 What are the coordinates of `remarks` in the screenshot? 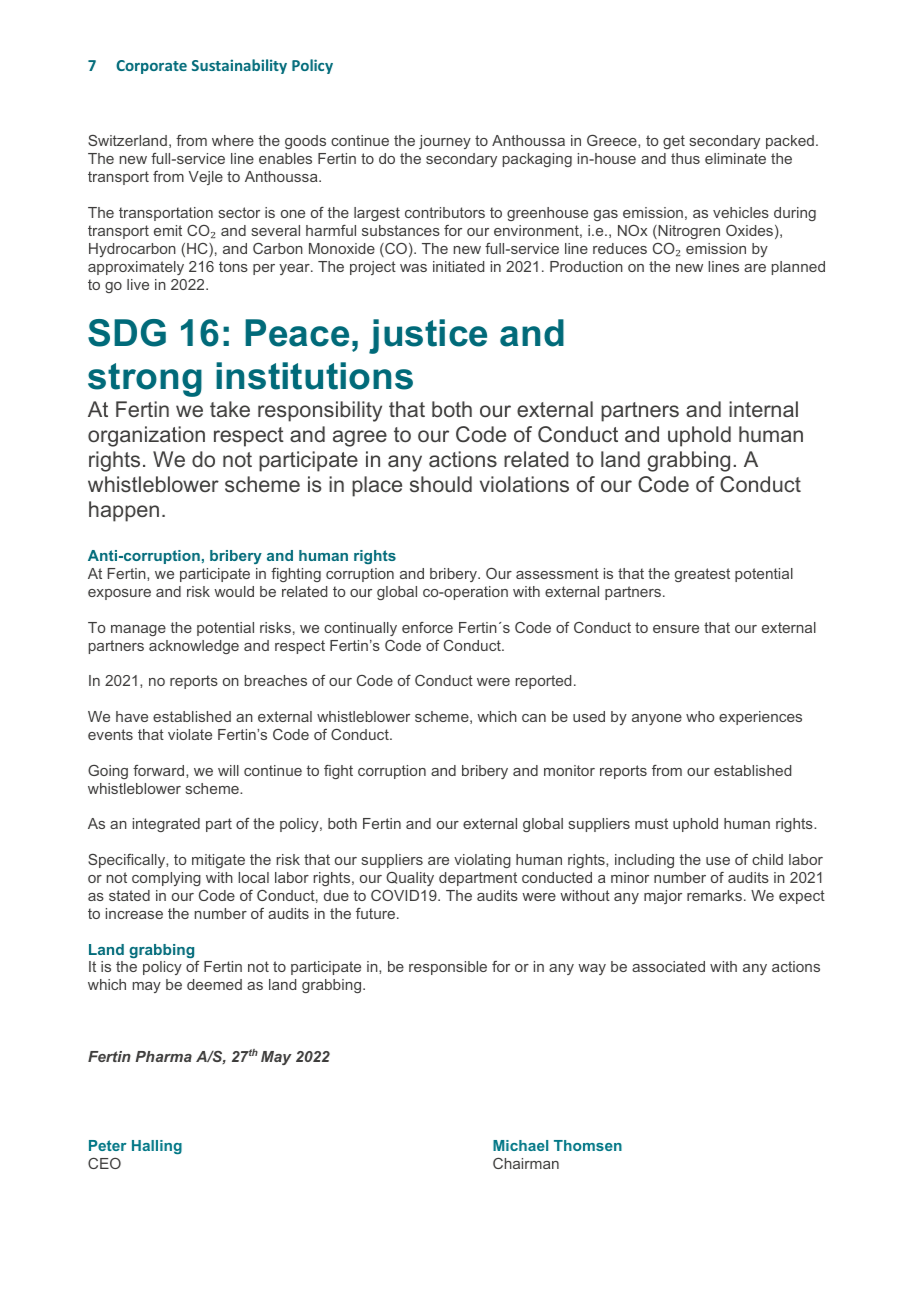 It's located at (714, 895).
